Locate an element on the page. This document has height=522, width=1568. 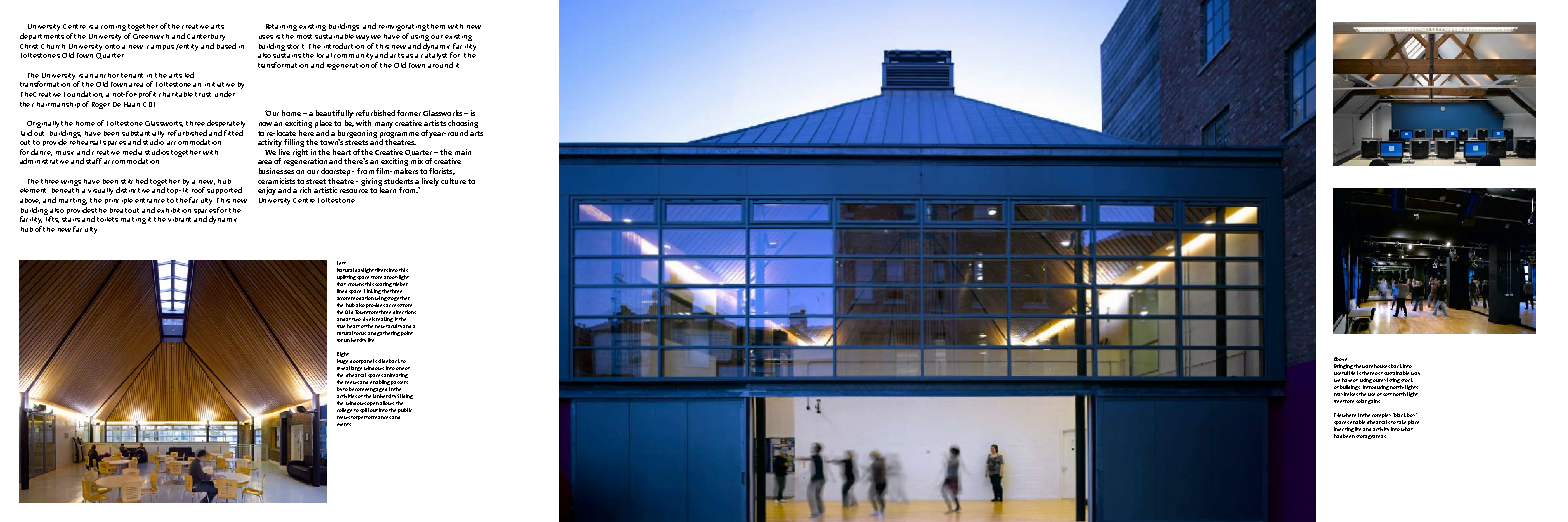
point is located at coordinates (407, 333).
